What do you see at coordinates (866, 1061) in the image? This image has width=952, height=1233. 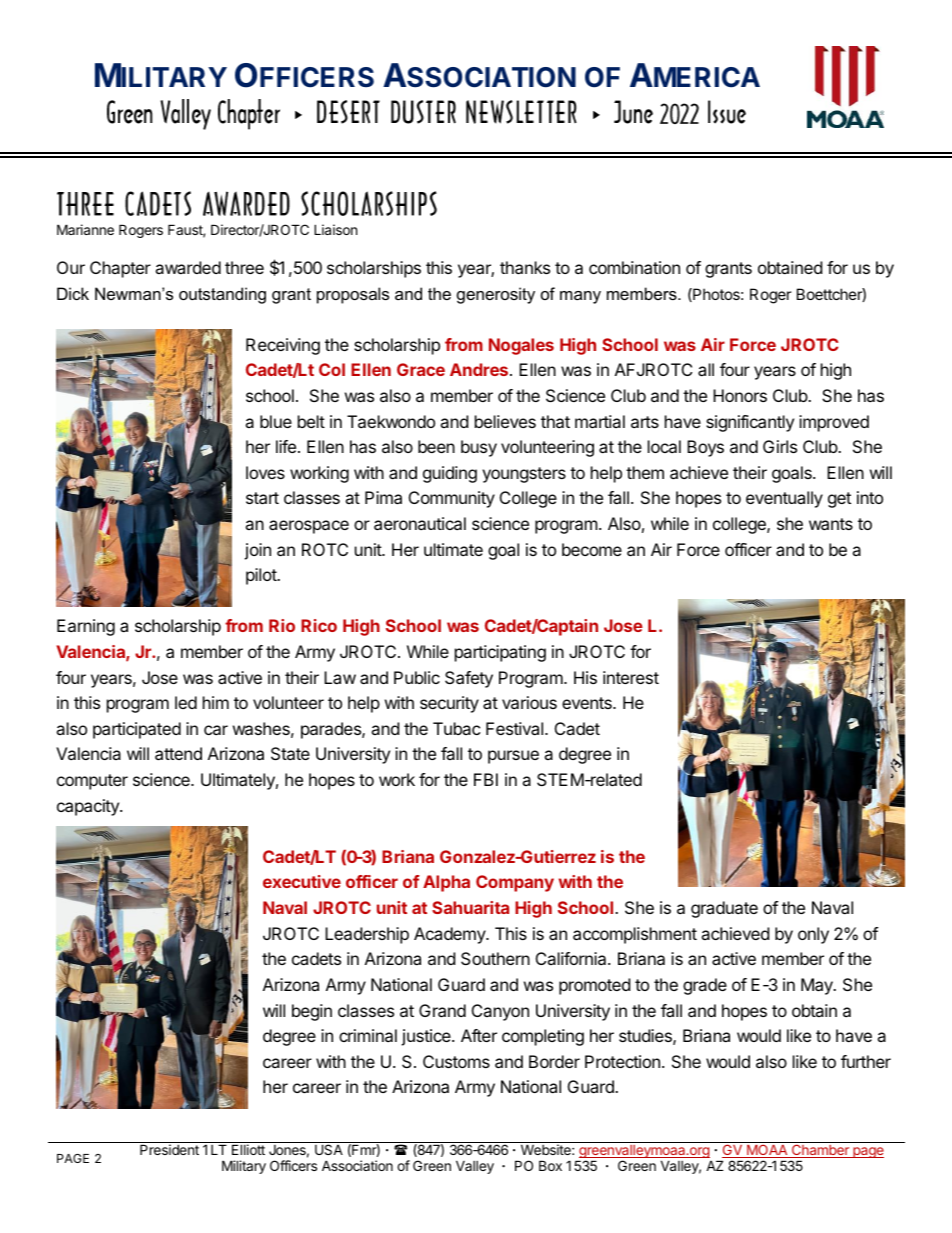 I see `further` at bounding box center [866, 1061].
